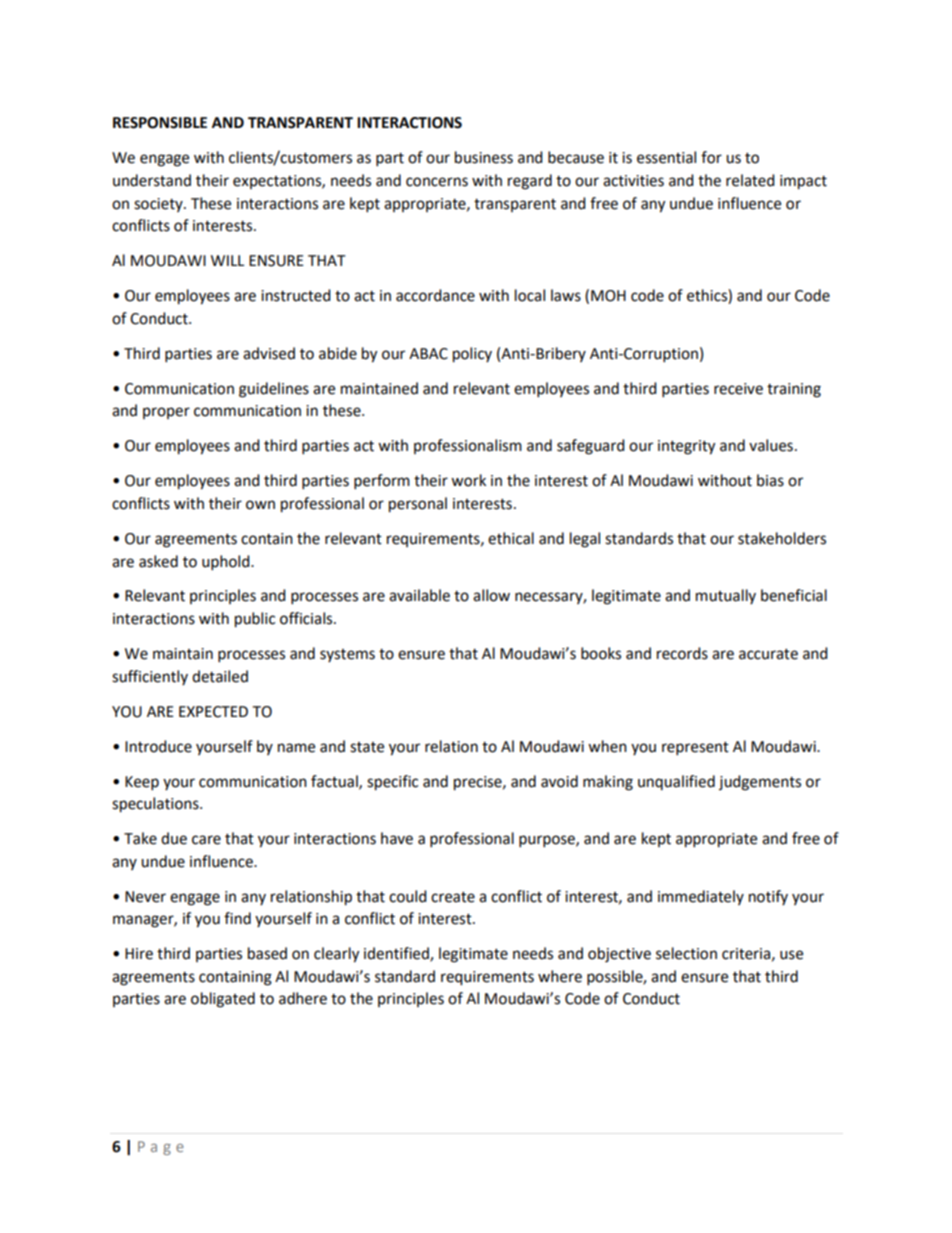 The width and height of the screenshot is (952, 1233). I want to click on ethical, so click(511, 538).
